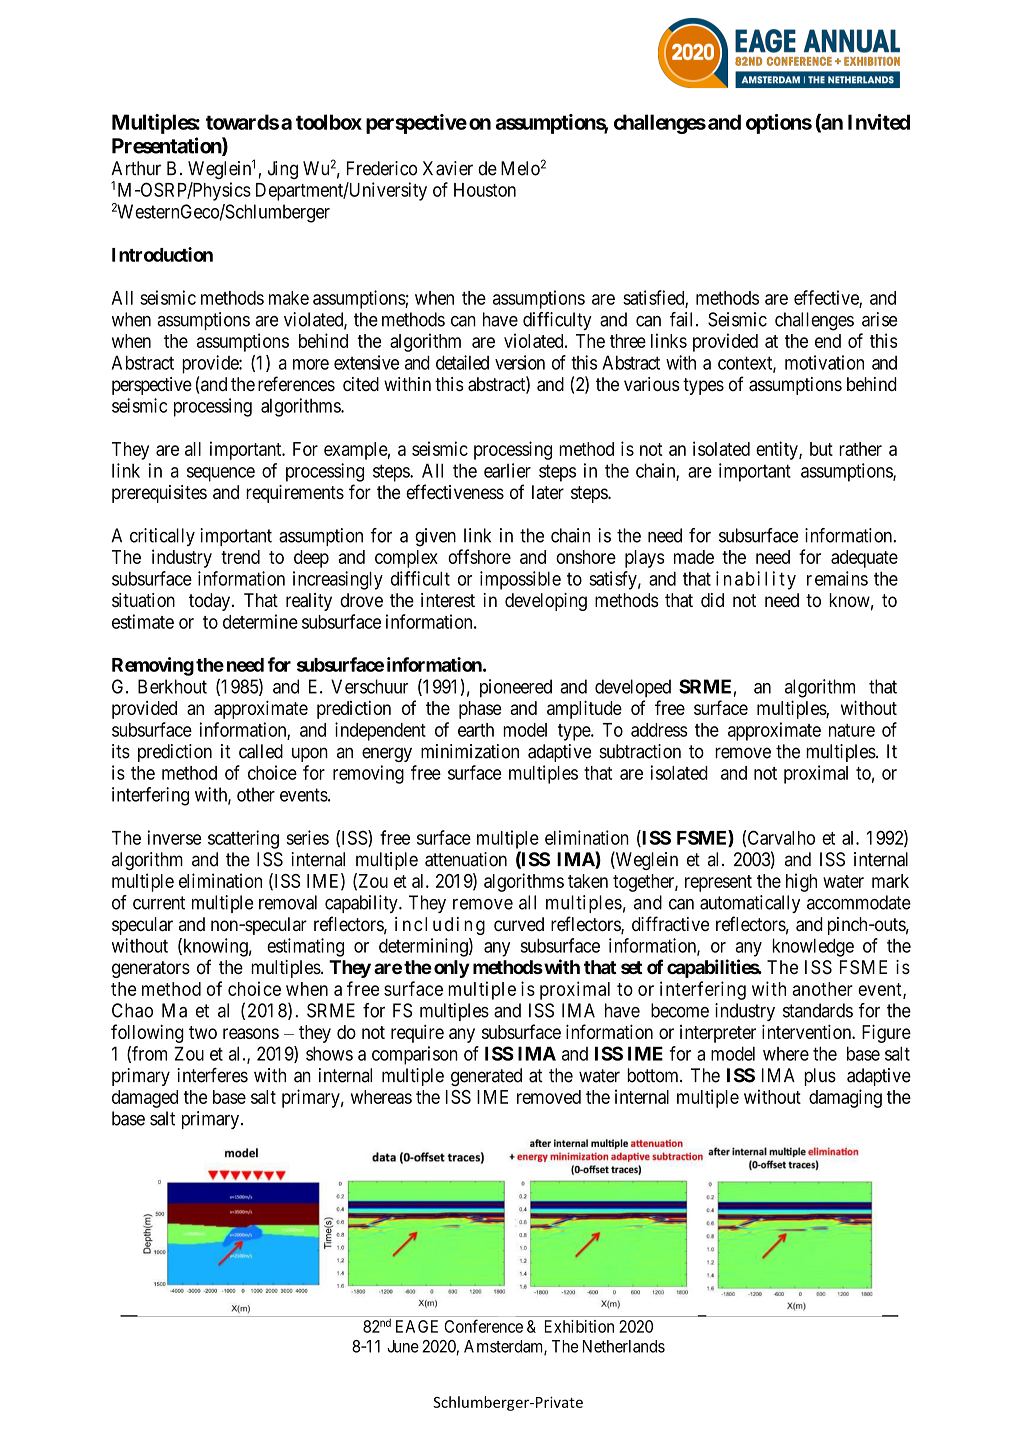 The width and height of the screenshot is (1017, 1438). What do you see at coordinates (476, 730) in the screenshot?
I see `earth` at bounding box center [476, 730].
